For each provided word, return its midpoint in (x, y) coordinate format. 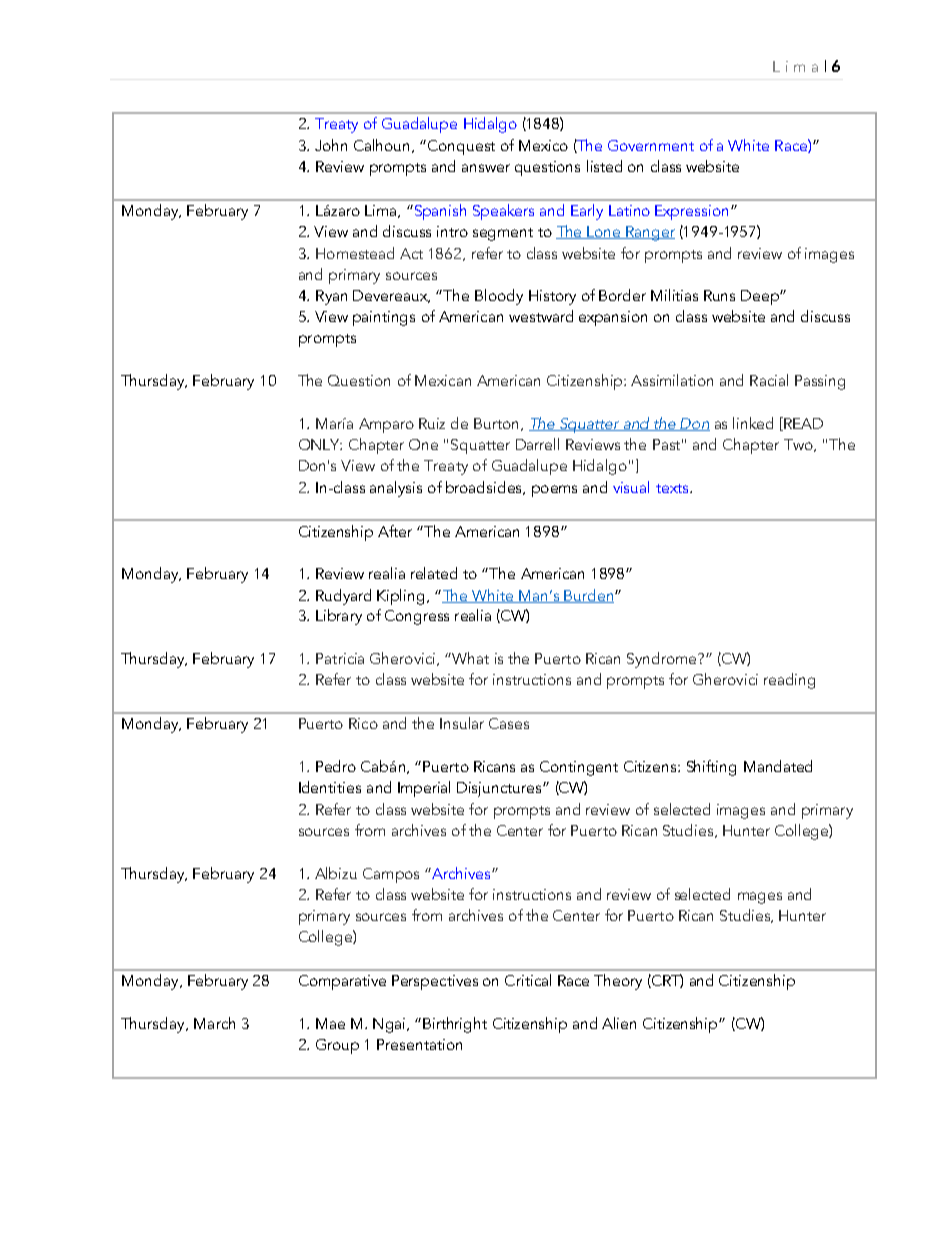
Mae (330, 1023)
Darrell (537, 444)
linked (753, 423)
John (331, 145)
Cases (509, 723)
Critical (528, 980)
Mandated (778, 766)
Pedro (336, 766)
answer (486, 168)
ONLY (320, 444)
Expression (691, 212)
